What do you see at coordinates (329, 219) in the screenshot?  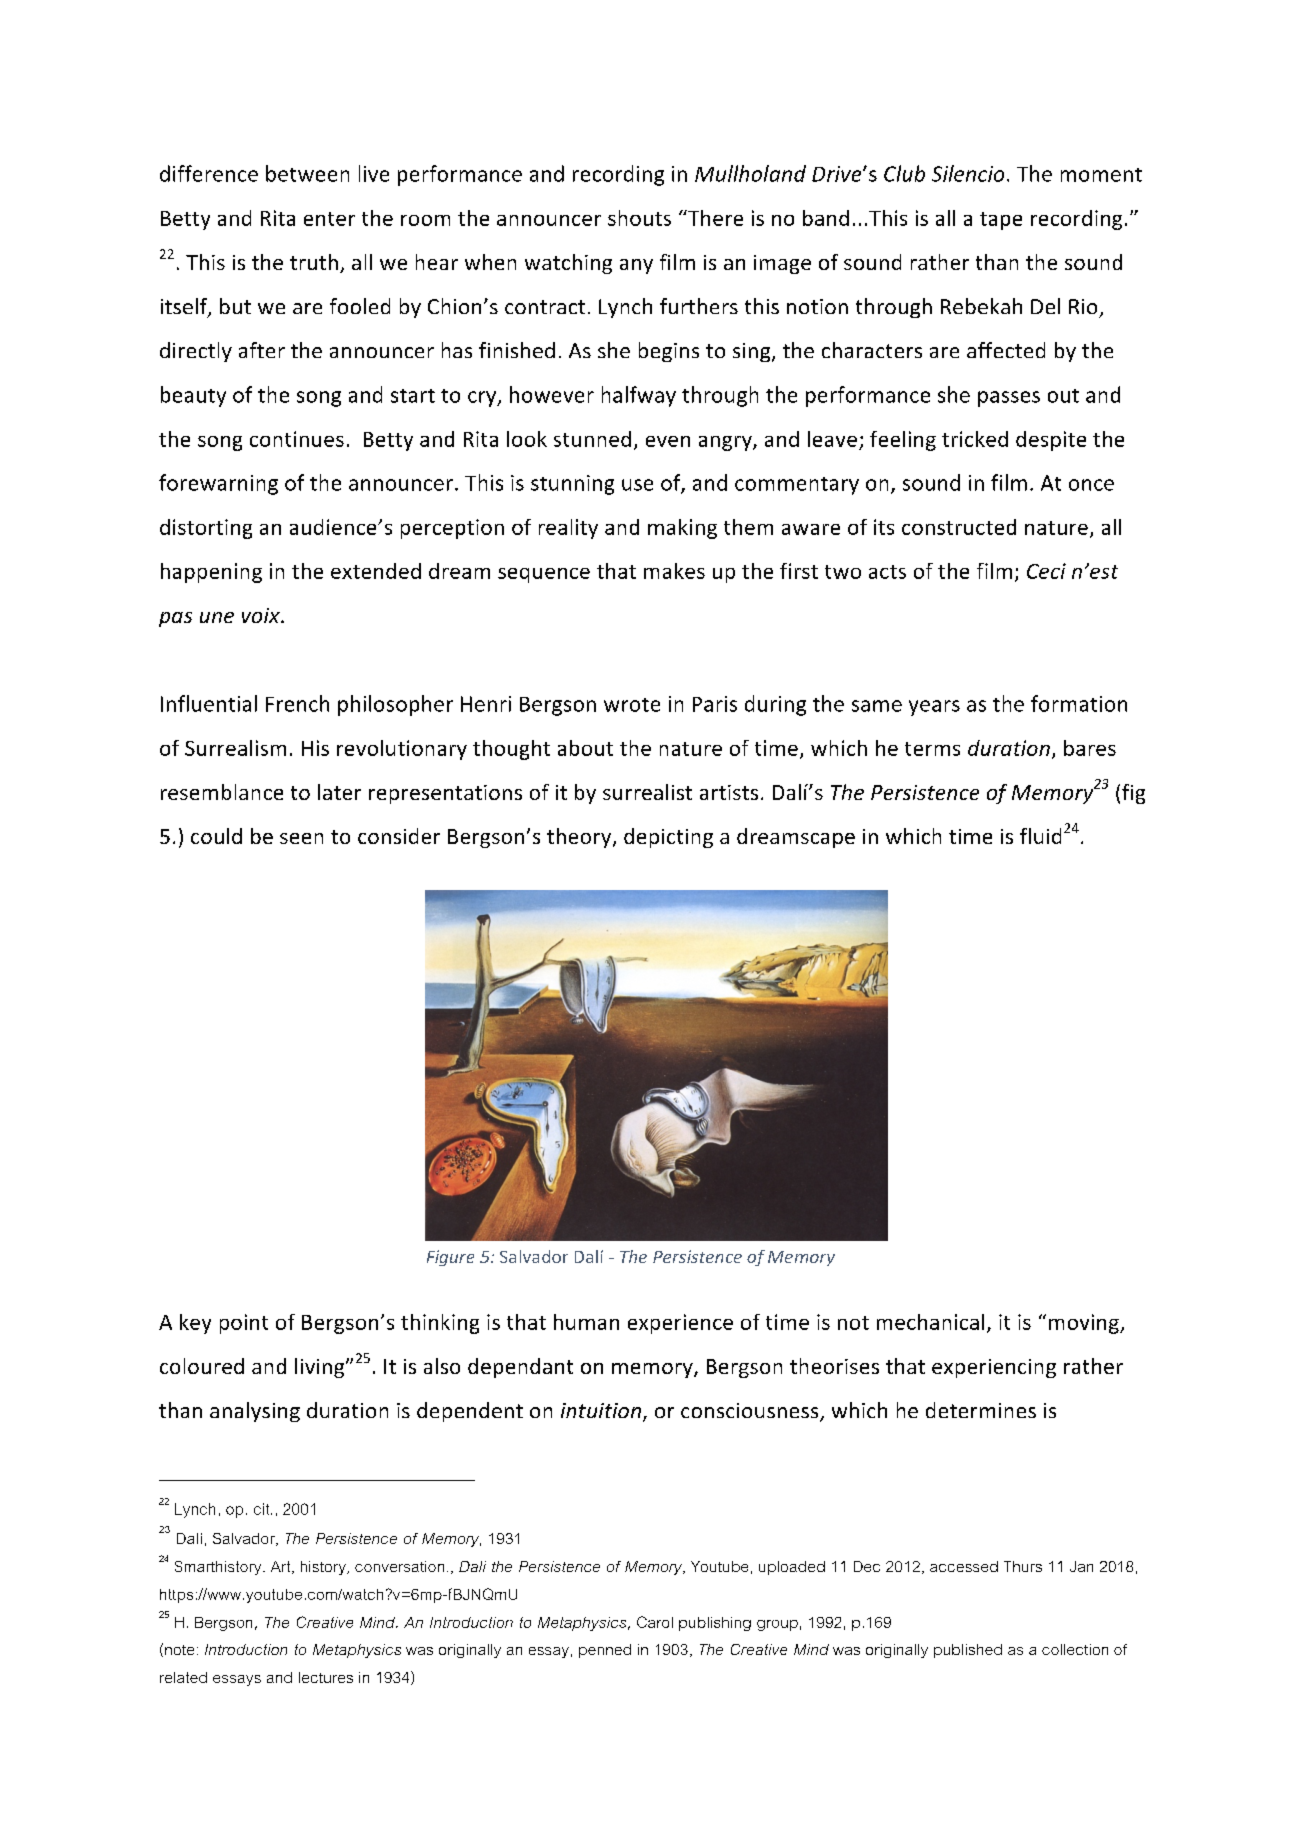 I see `enter` at bounding box center [329, 219].
